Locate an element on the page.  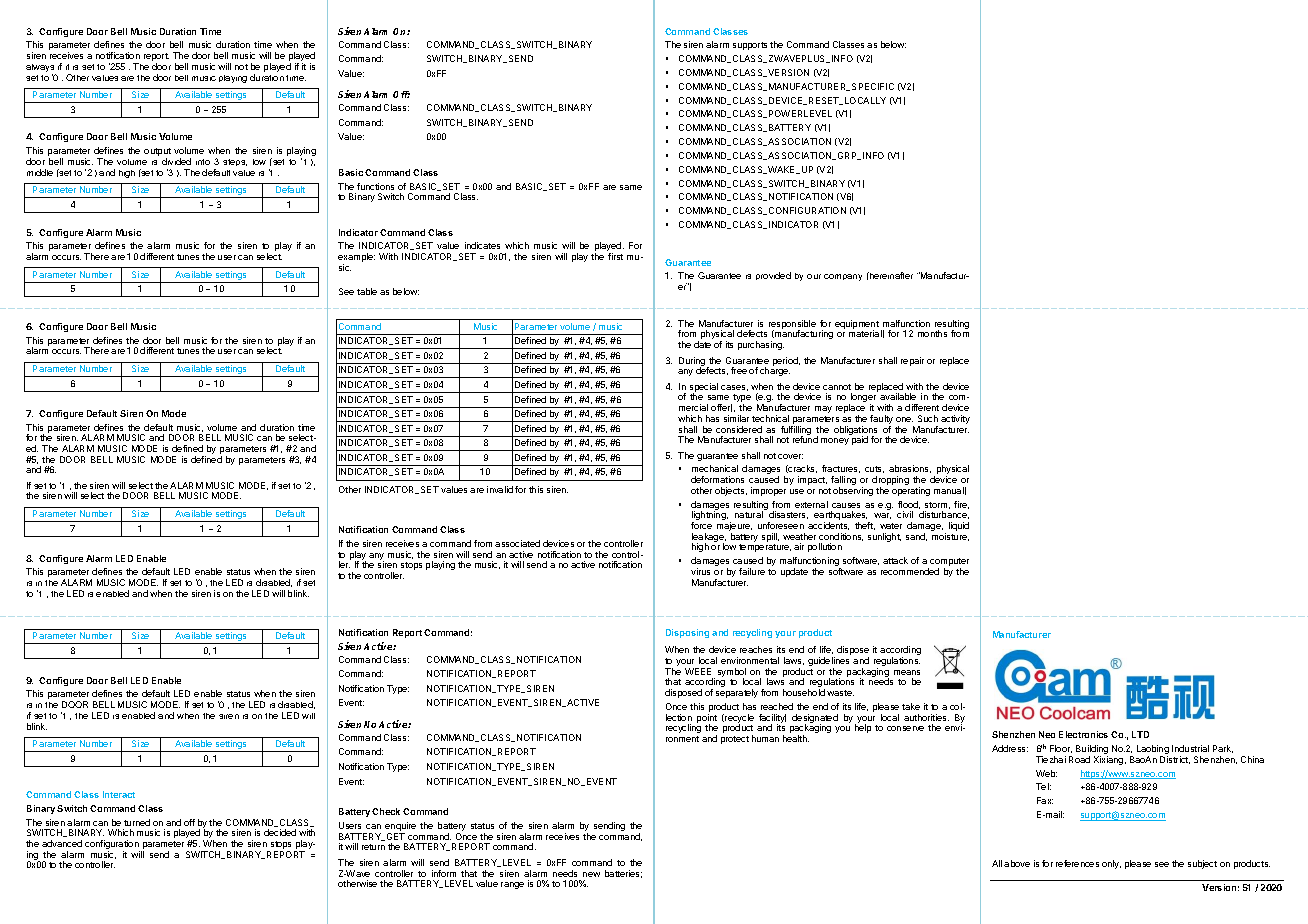
company is located at coordinates (843, 277).
